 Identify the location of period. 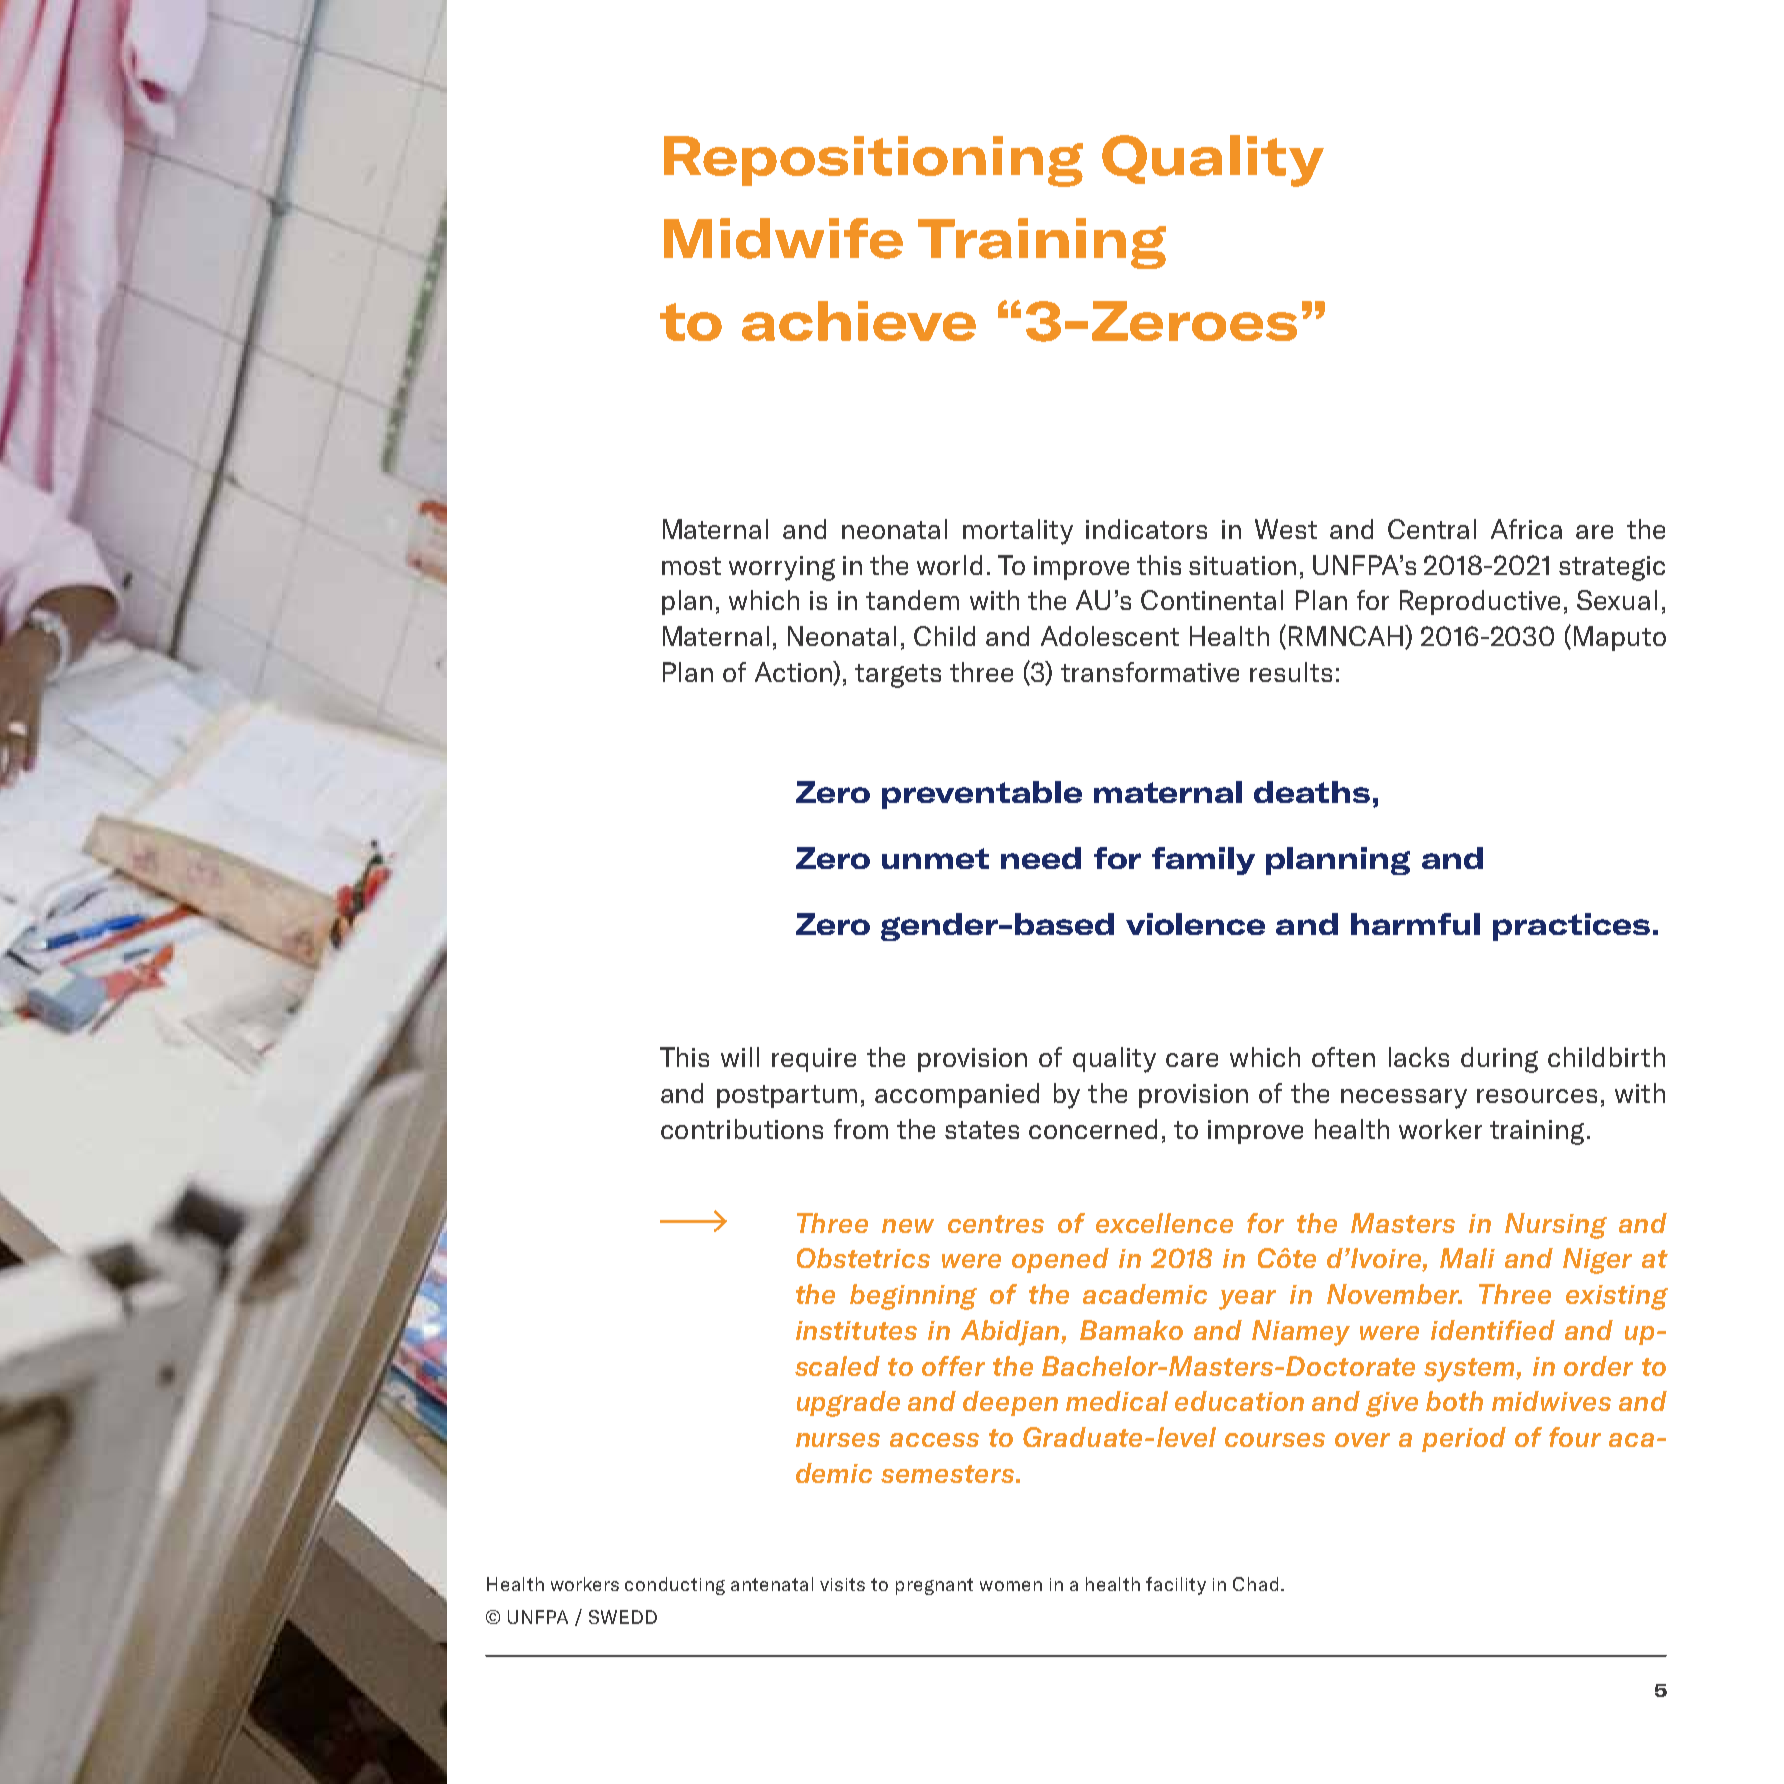
(1464, 1439).
